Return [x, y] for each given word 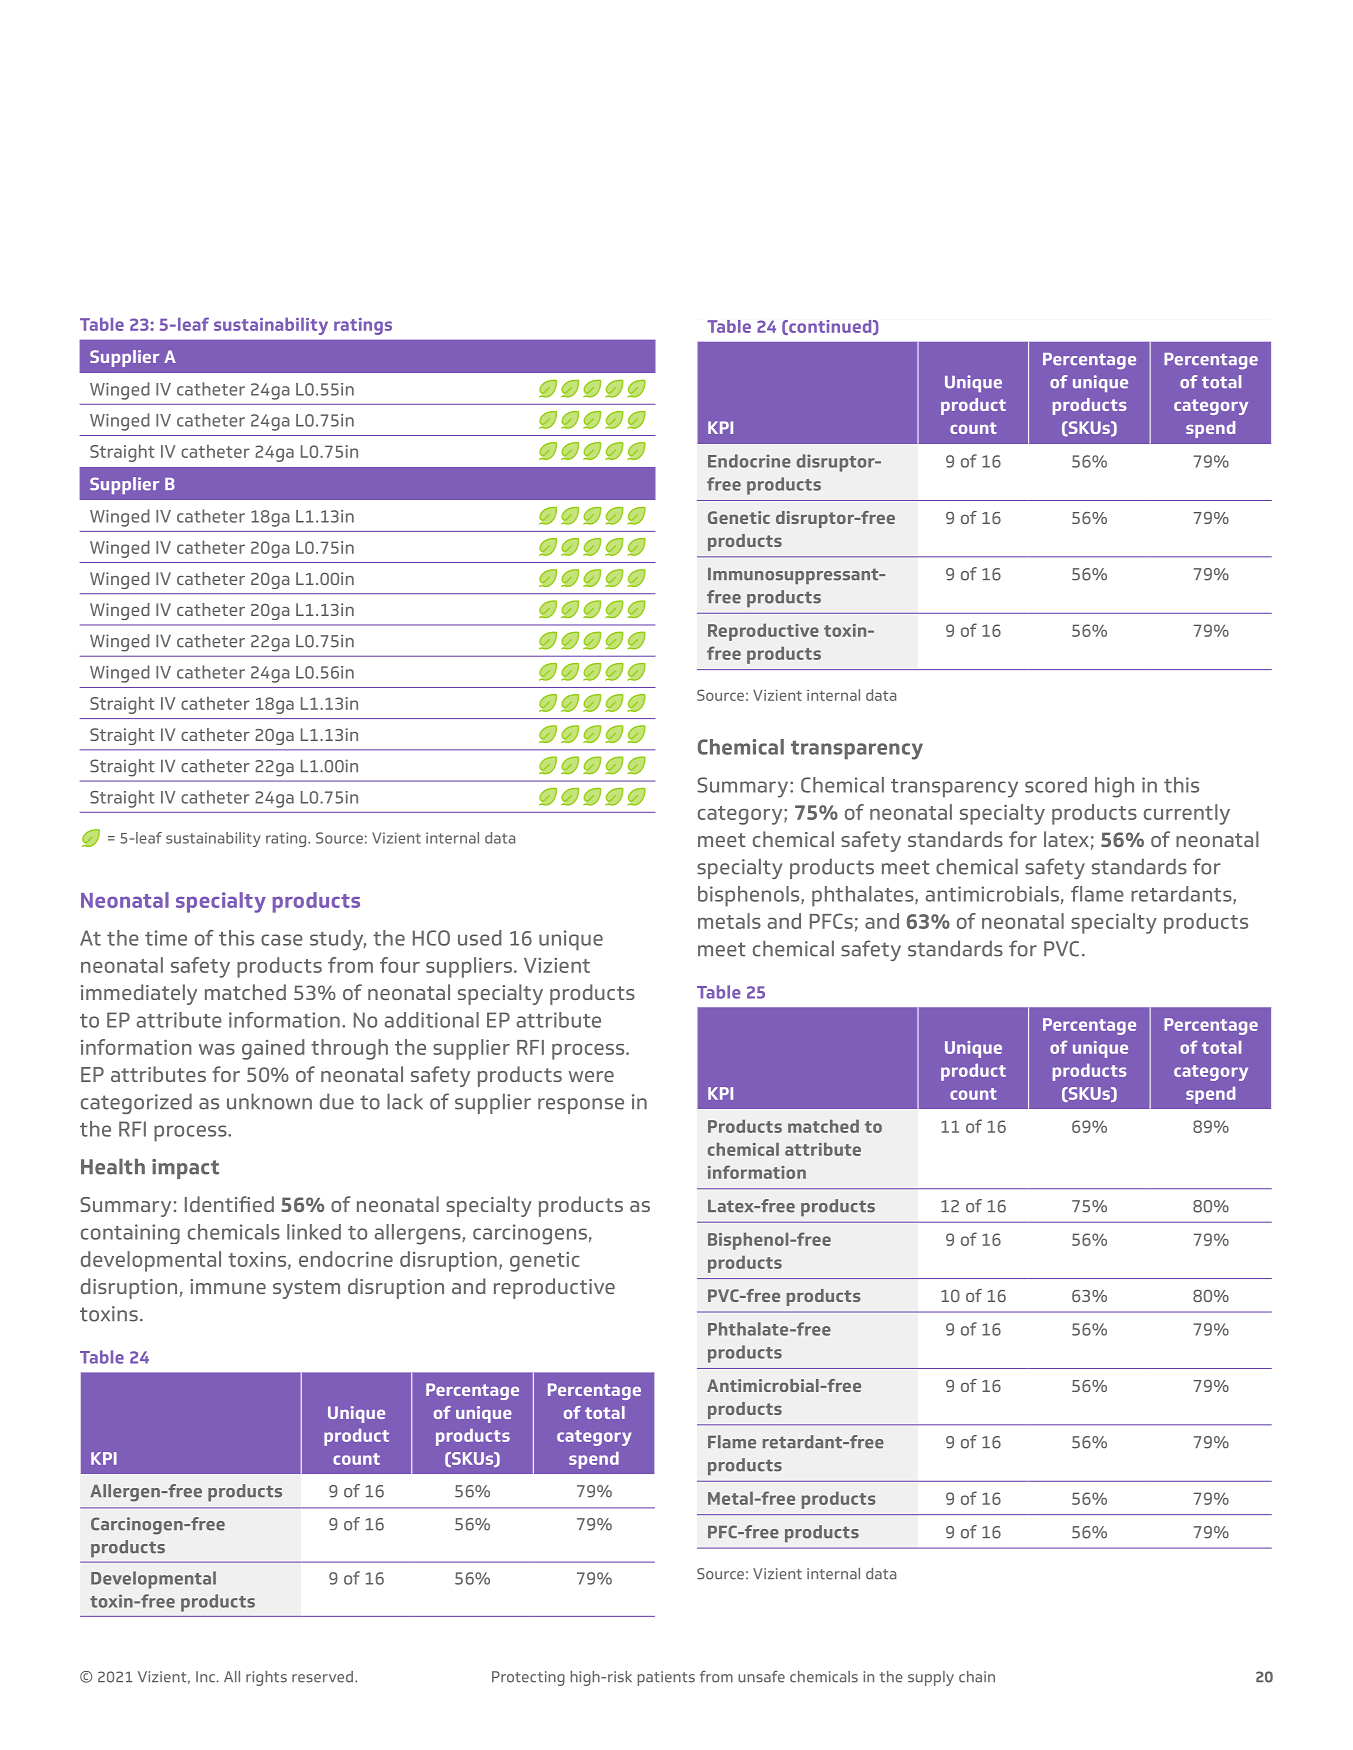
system [306, 1289]
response [581, 1106]
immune [228, 1286]
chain [977, 1677]
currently [1187, 814]
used [479, 938]
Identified [229, 1204]
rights [266, 1678]
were [591, 1076]
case [282, 940]
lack [405, 1101]
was [217, 1049]
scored [1056, 785]
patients [666, 1678]
